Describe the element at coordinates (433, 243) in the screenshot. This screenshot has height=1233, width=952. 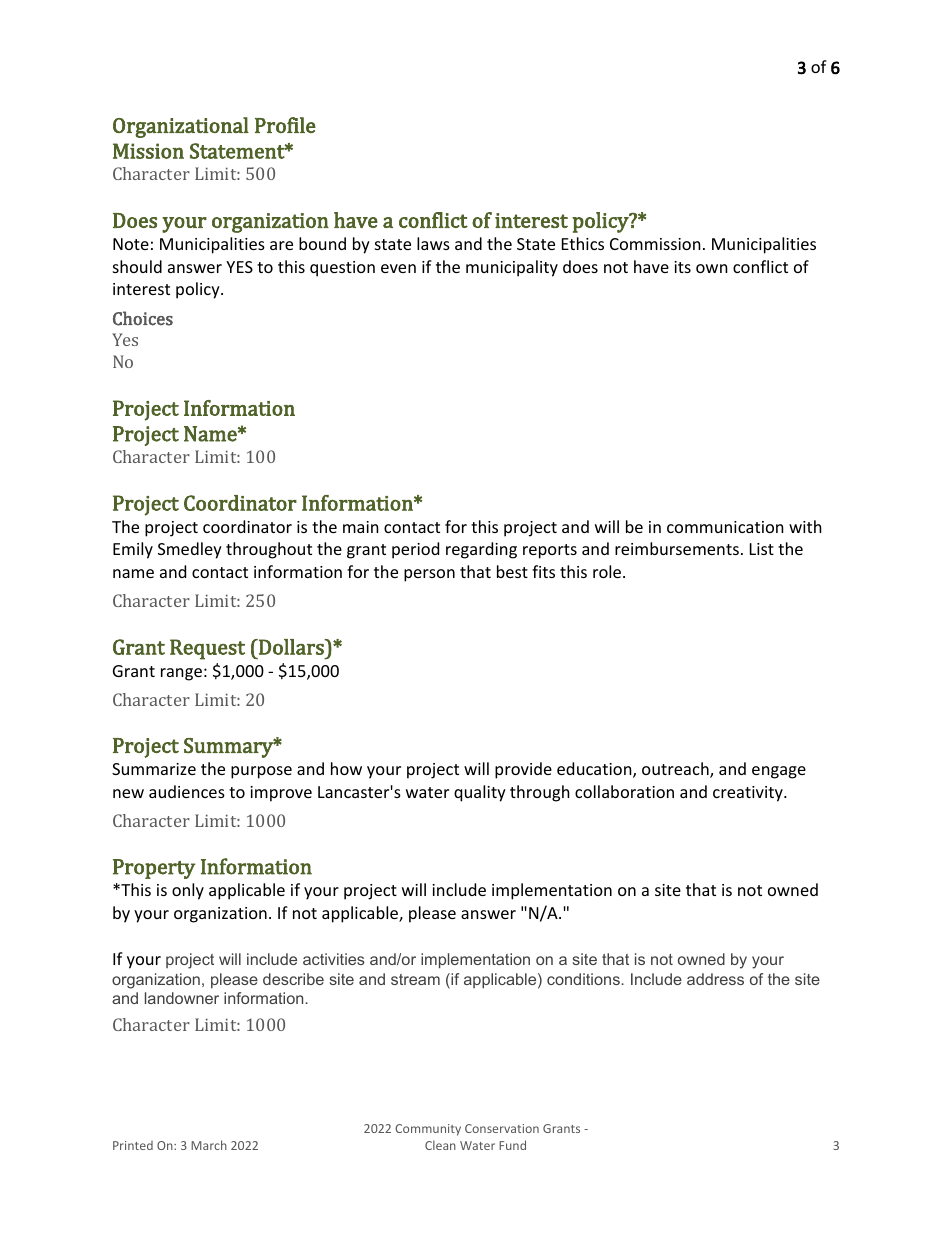
I see `laws` at that location.
